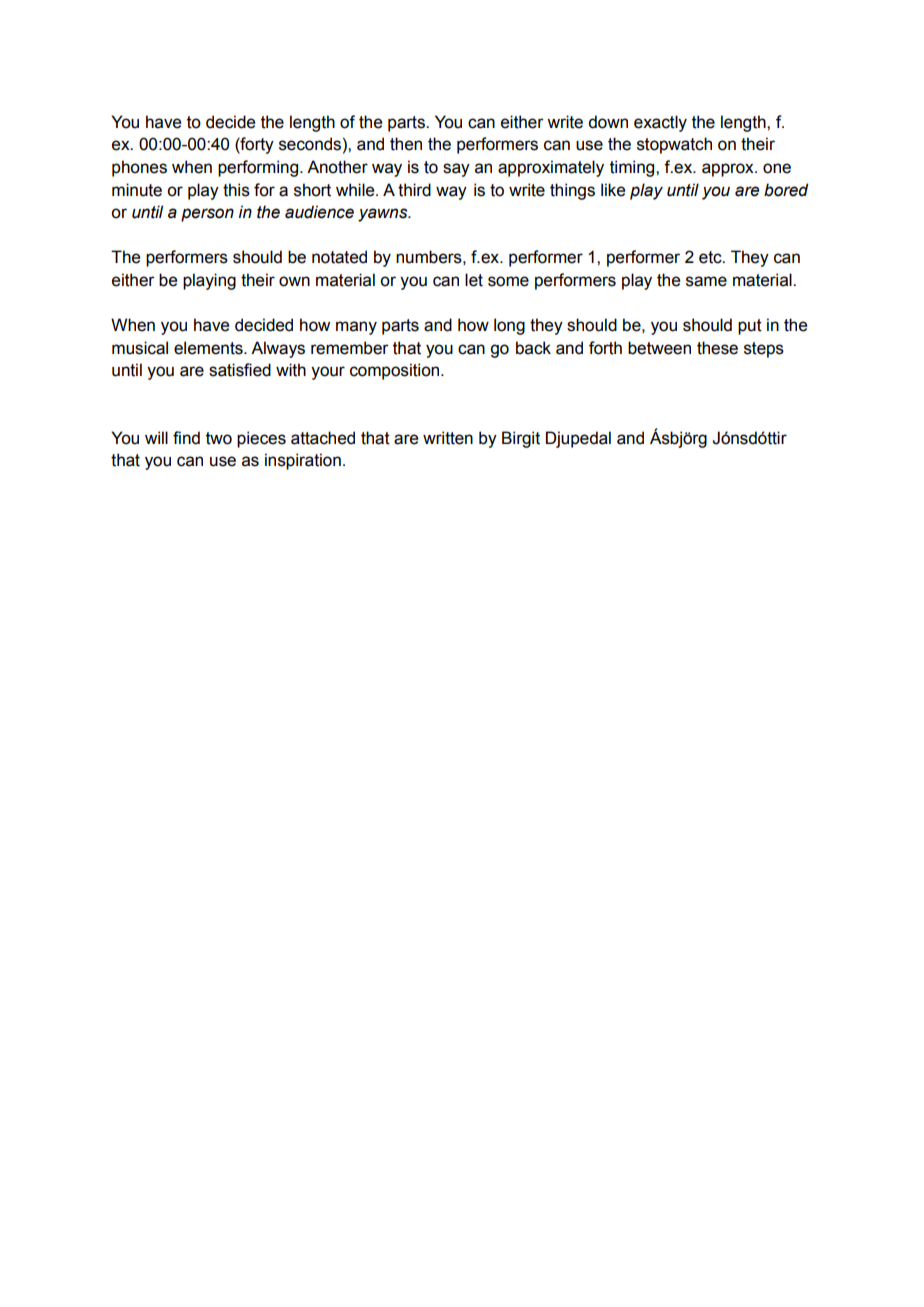 This document has width=924, height=1307. I want to click on etc, so click(711, 257).
